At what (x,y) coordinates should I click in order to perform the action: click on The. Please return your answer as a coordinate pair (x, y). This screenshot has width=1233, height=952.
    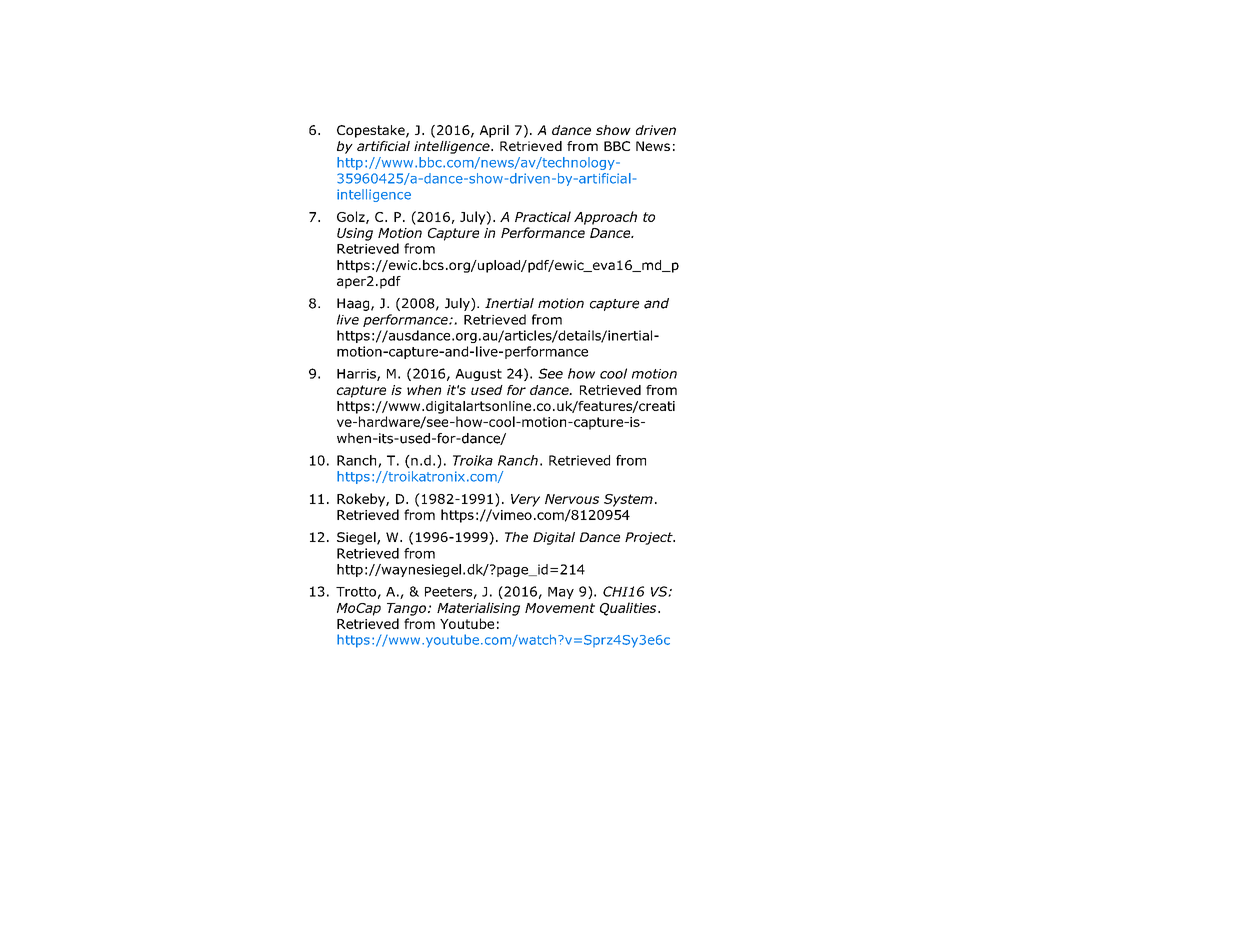
    Looking at the image, I should click on (516, 537).
